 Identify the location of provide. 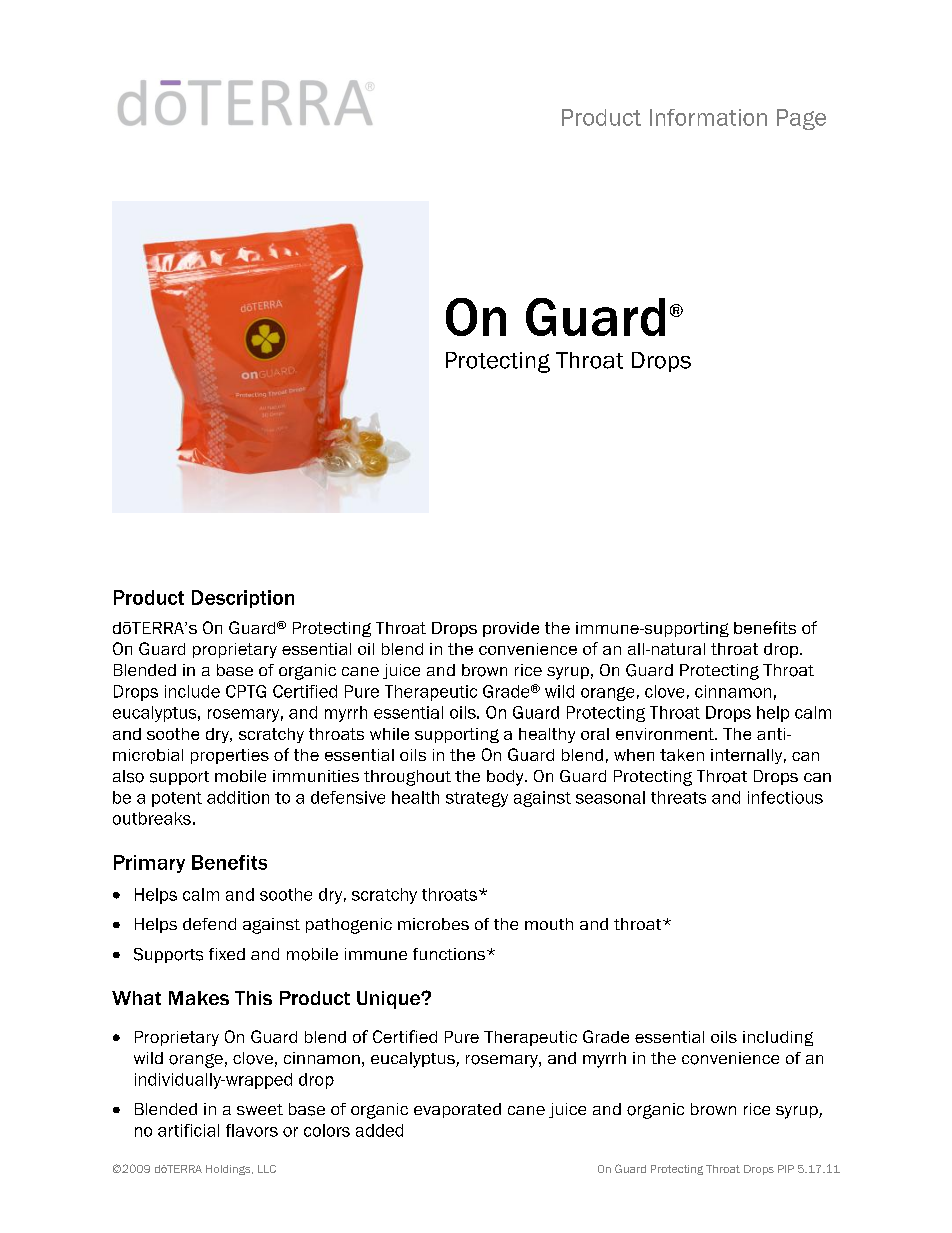
(511, 629).
